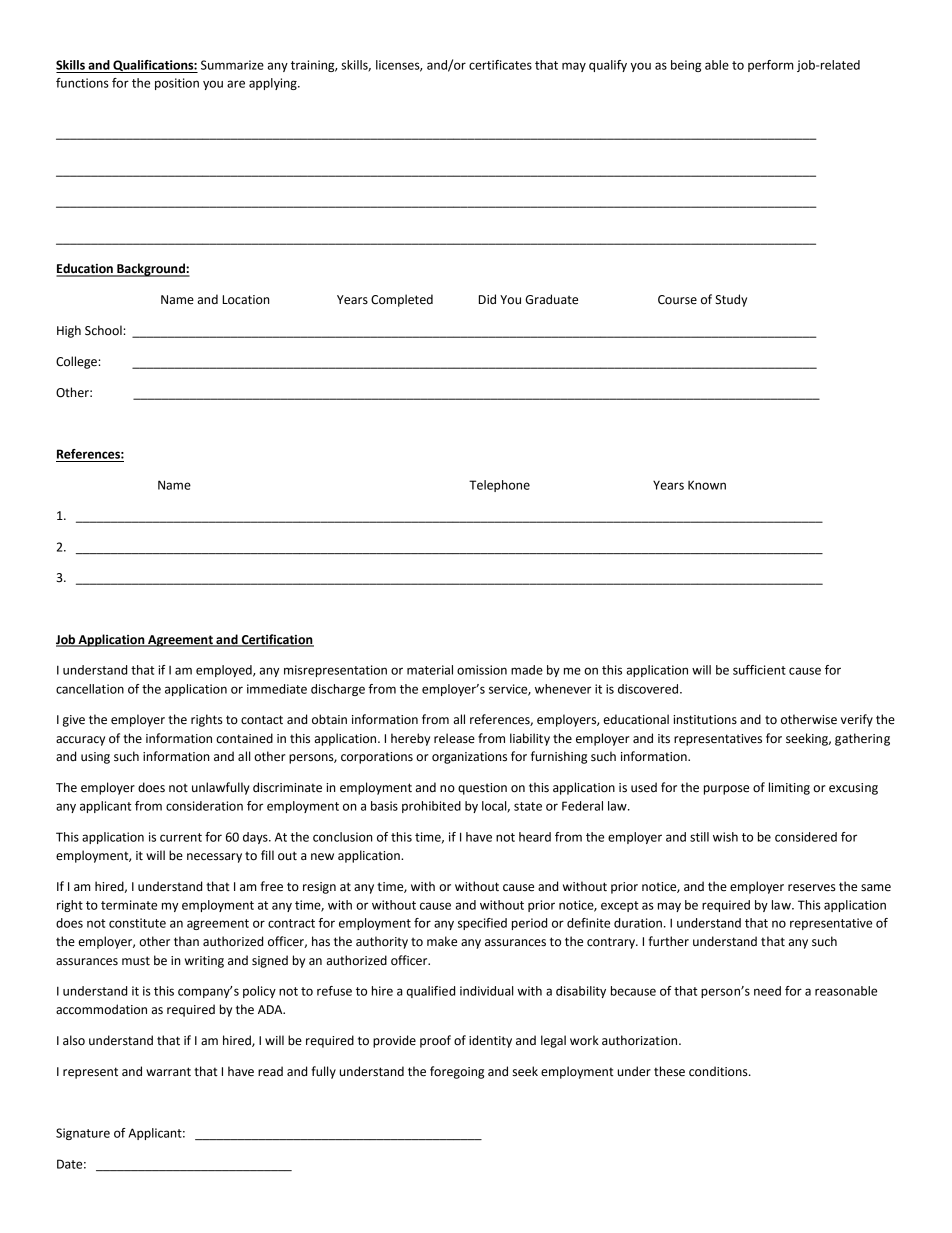  Describe the element at coordinates (500, 65) in the page. I see `certificates` at that location.
